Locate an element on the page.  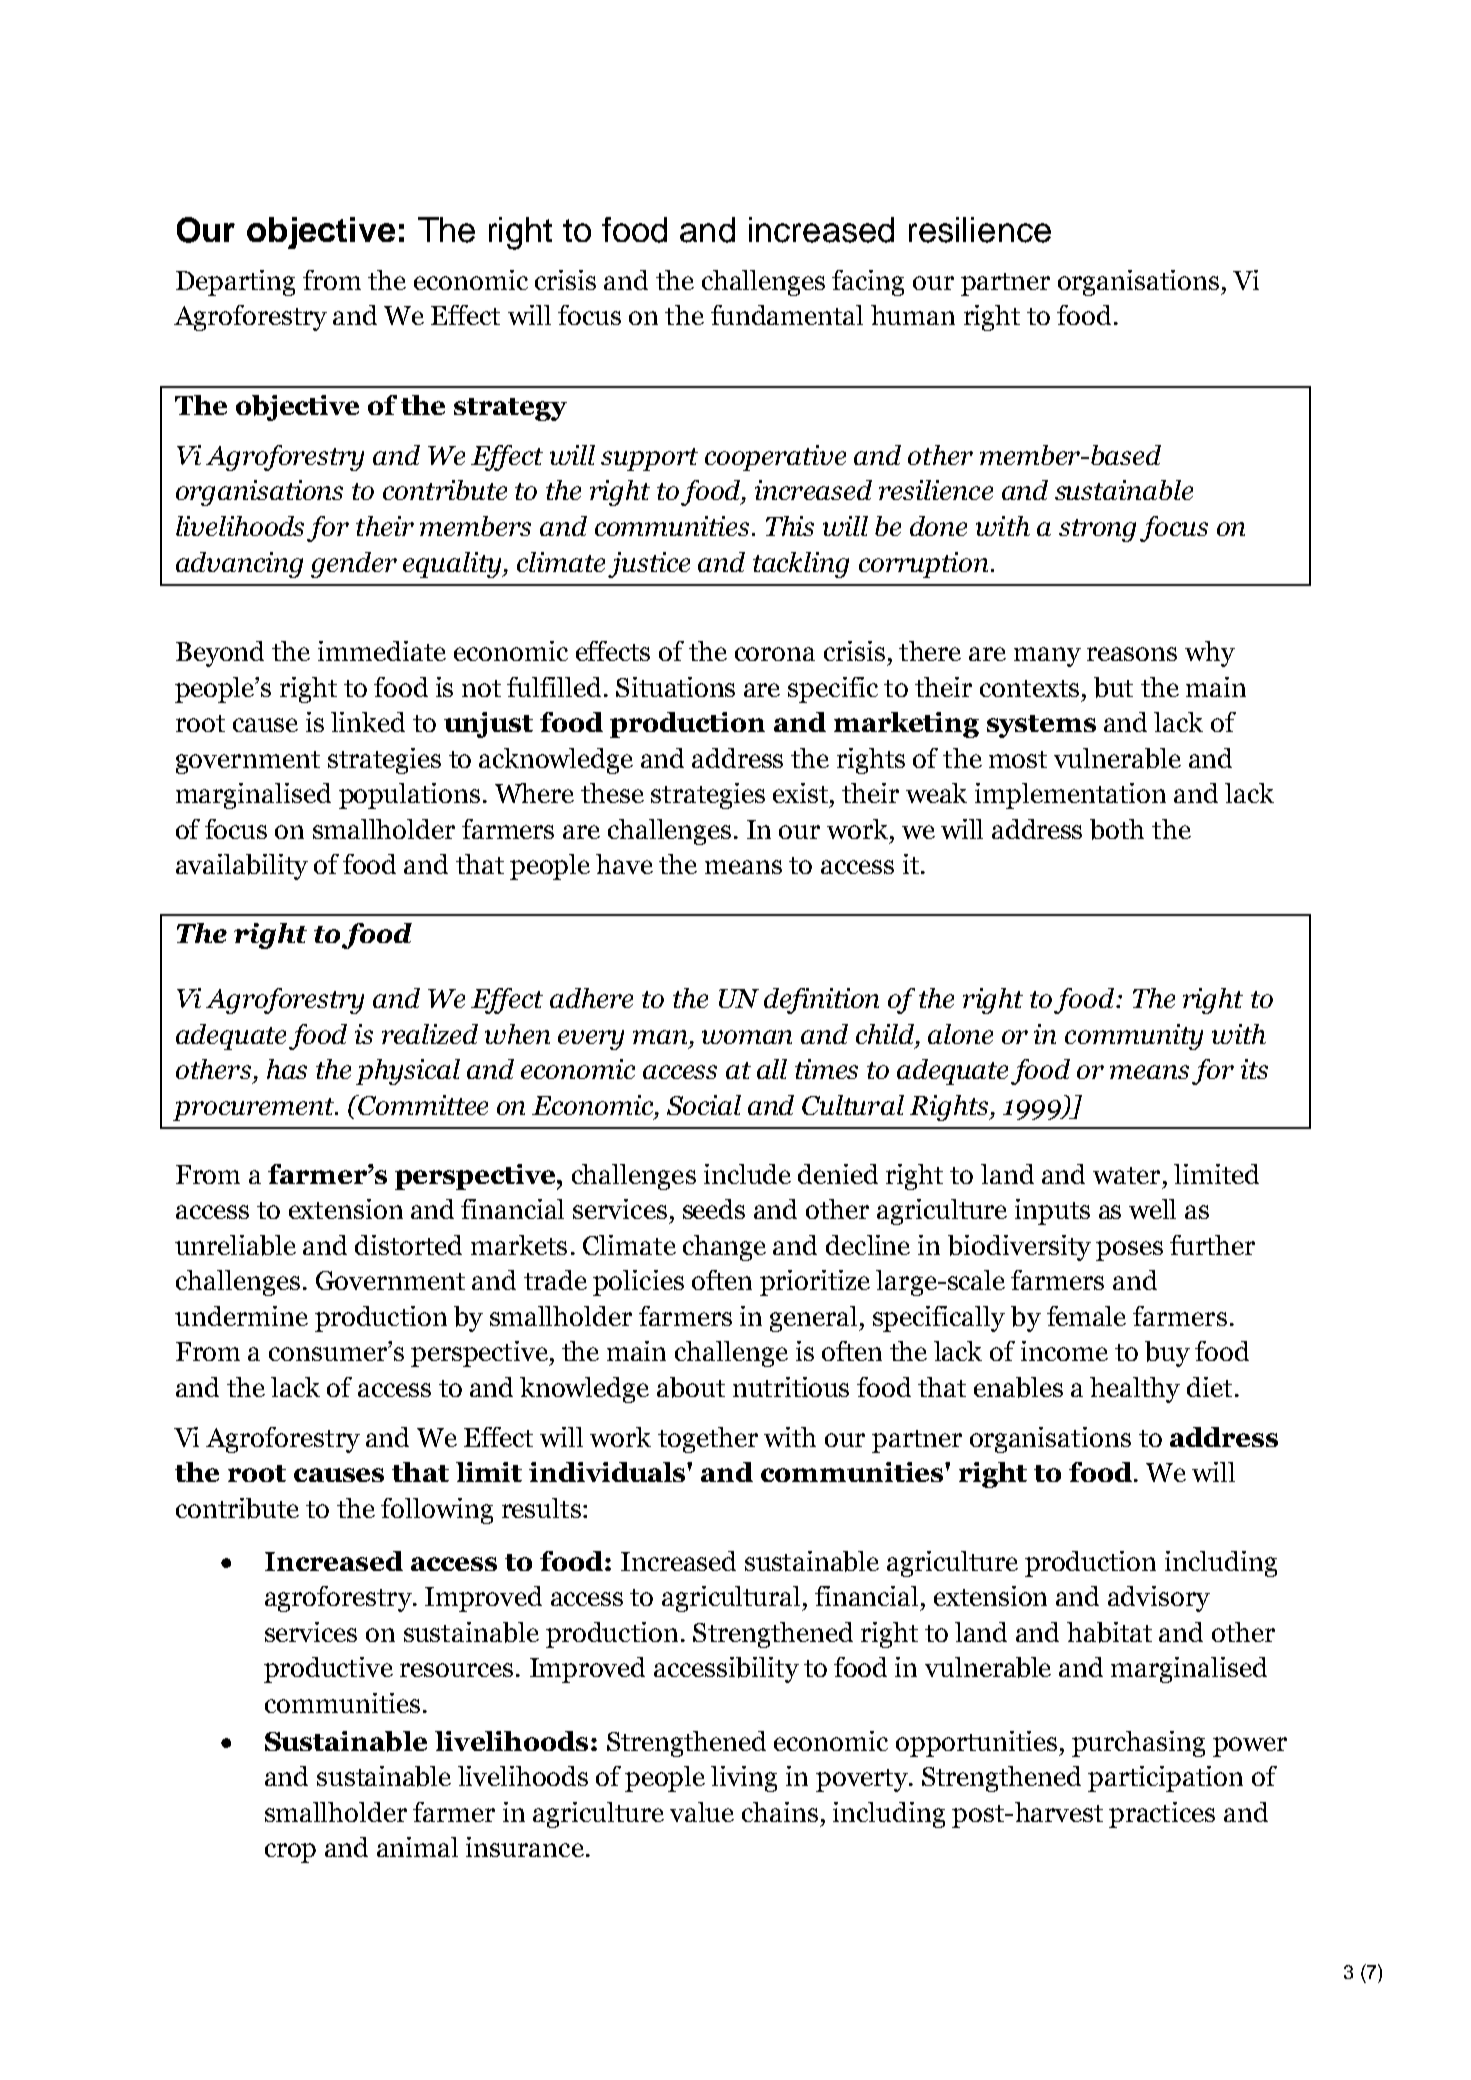
well is located at coordinates (1152, 1209).
